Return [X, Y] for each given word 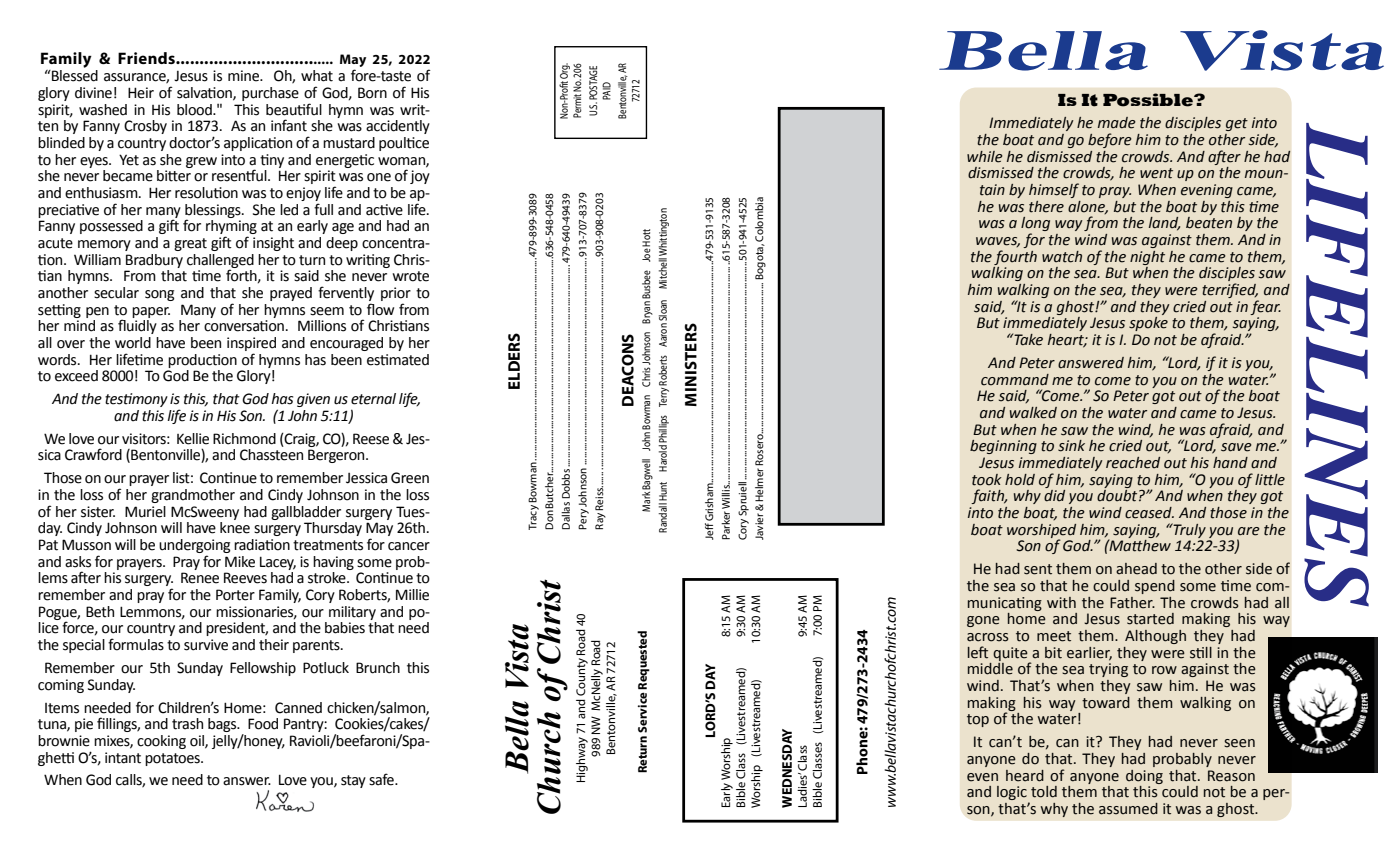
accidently [398, 127]
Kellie [193, 439]
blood [195, 110]
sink [1071, 446]
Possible [1149, 100]
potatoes [173, 759]
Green [410, 478]
